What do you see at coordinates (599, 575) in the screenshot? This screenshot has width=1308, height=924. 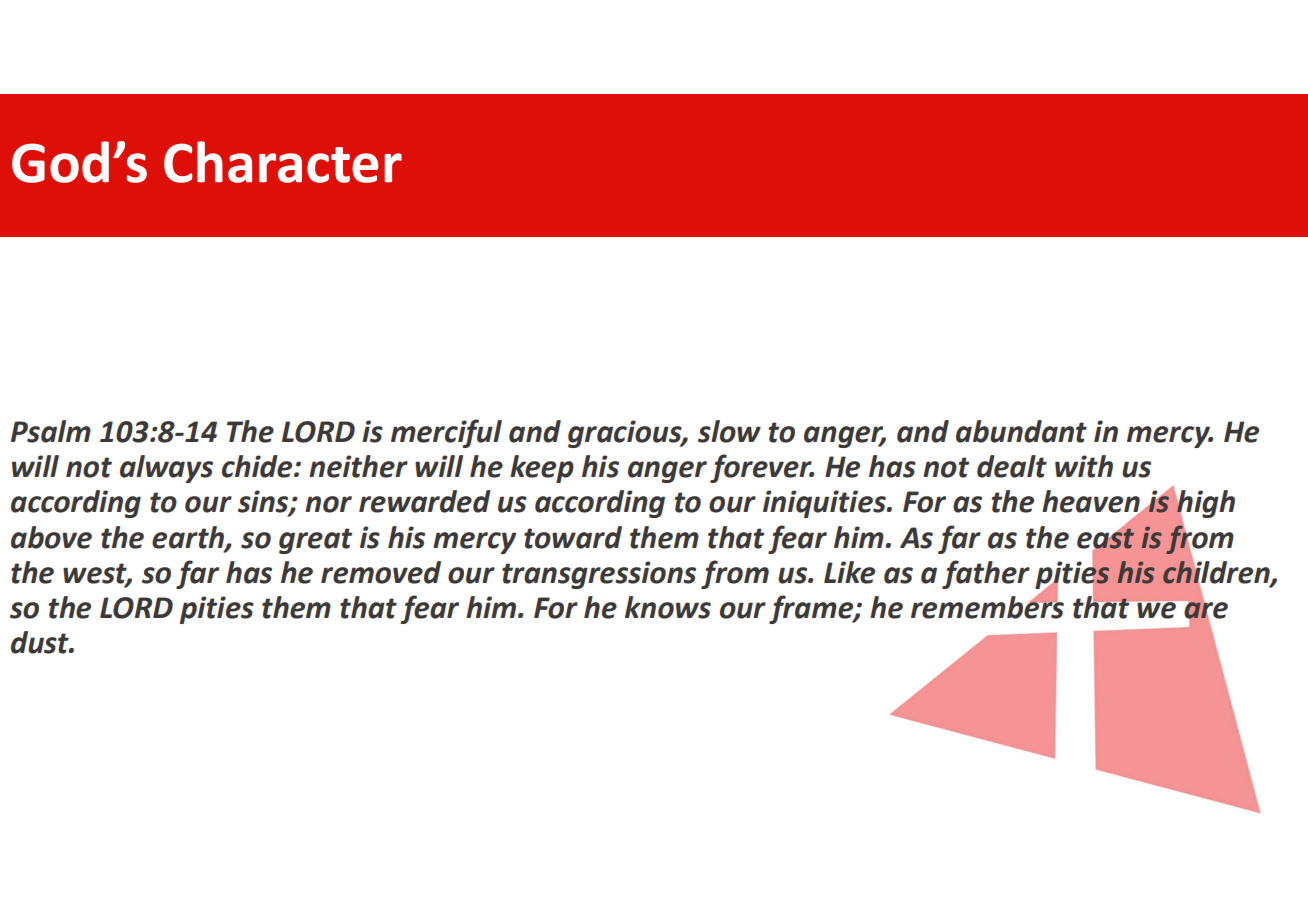 I see `transgressions` at bounding box center [599, 575].
